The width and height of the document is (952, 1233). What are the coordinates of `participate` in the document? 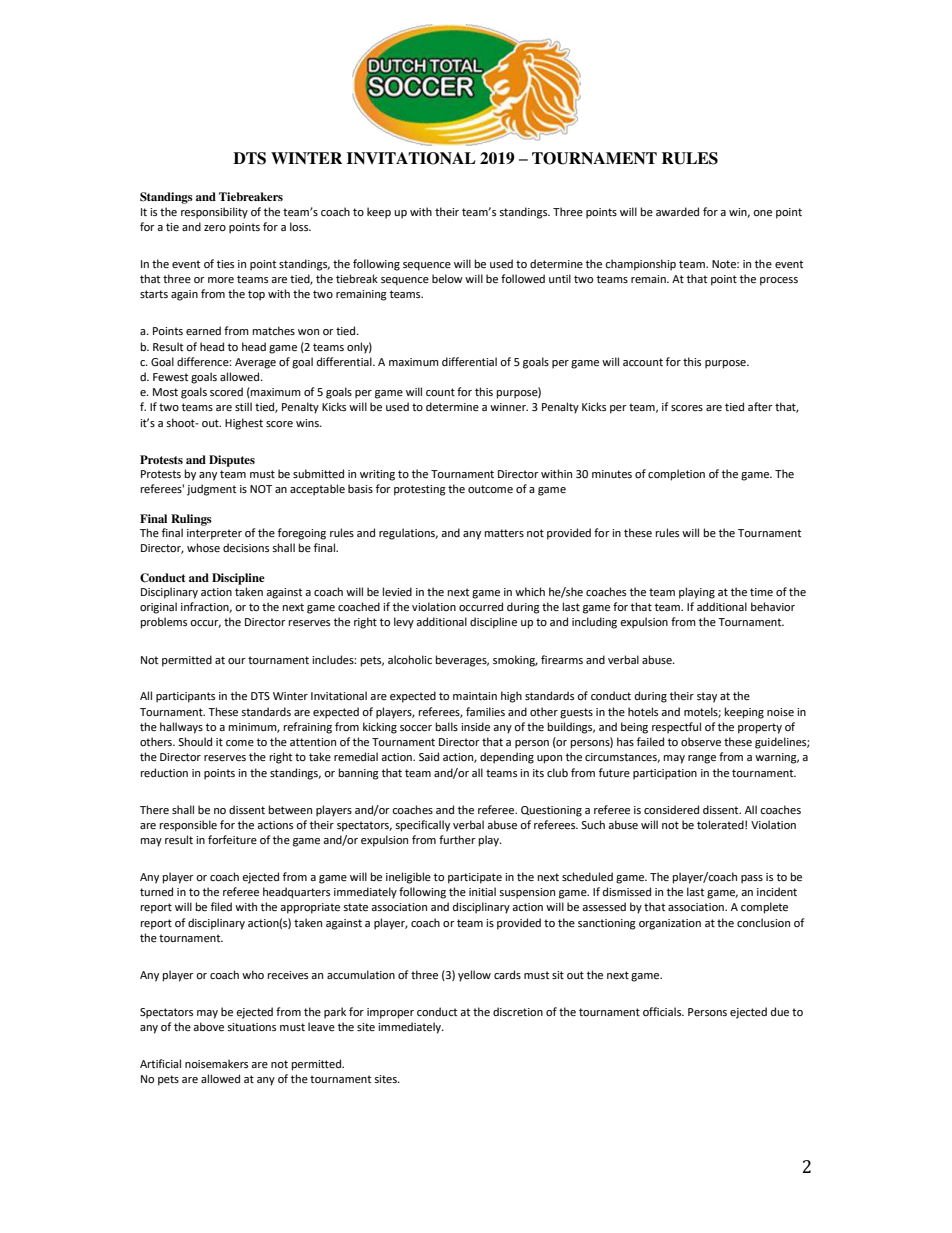 It's located at (475, 878).
